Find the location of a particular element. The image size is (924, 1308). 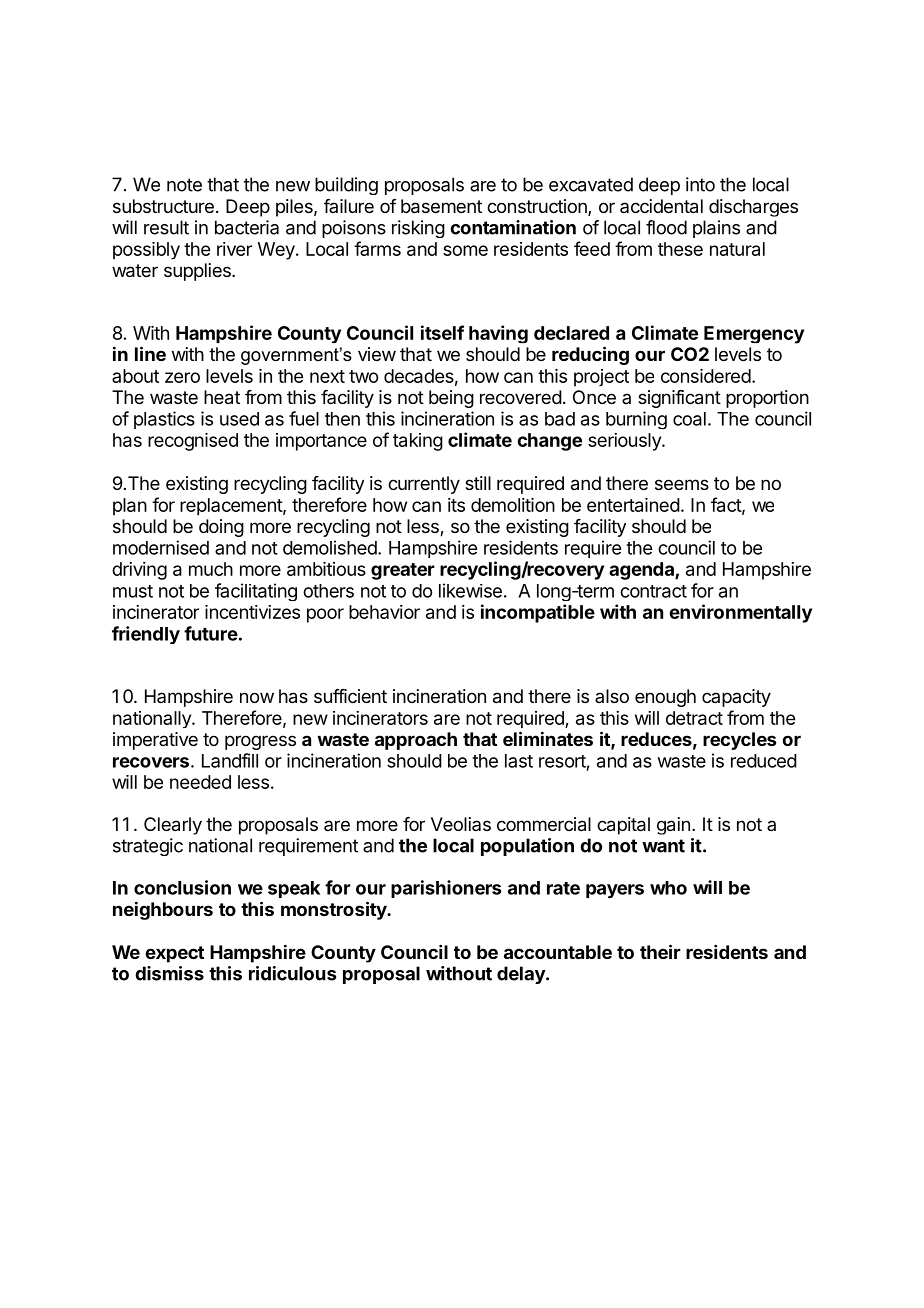

likewise is located at coordinates (470, 590).
